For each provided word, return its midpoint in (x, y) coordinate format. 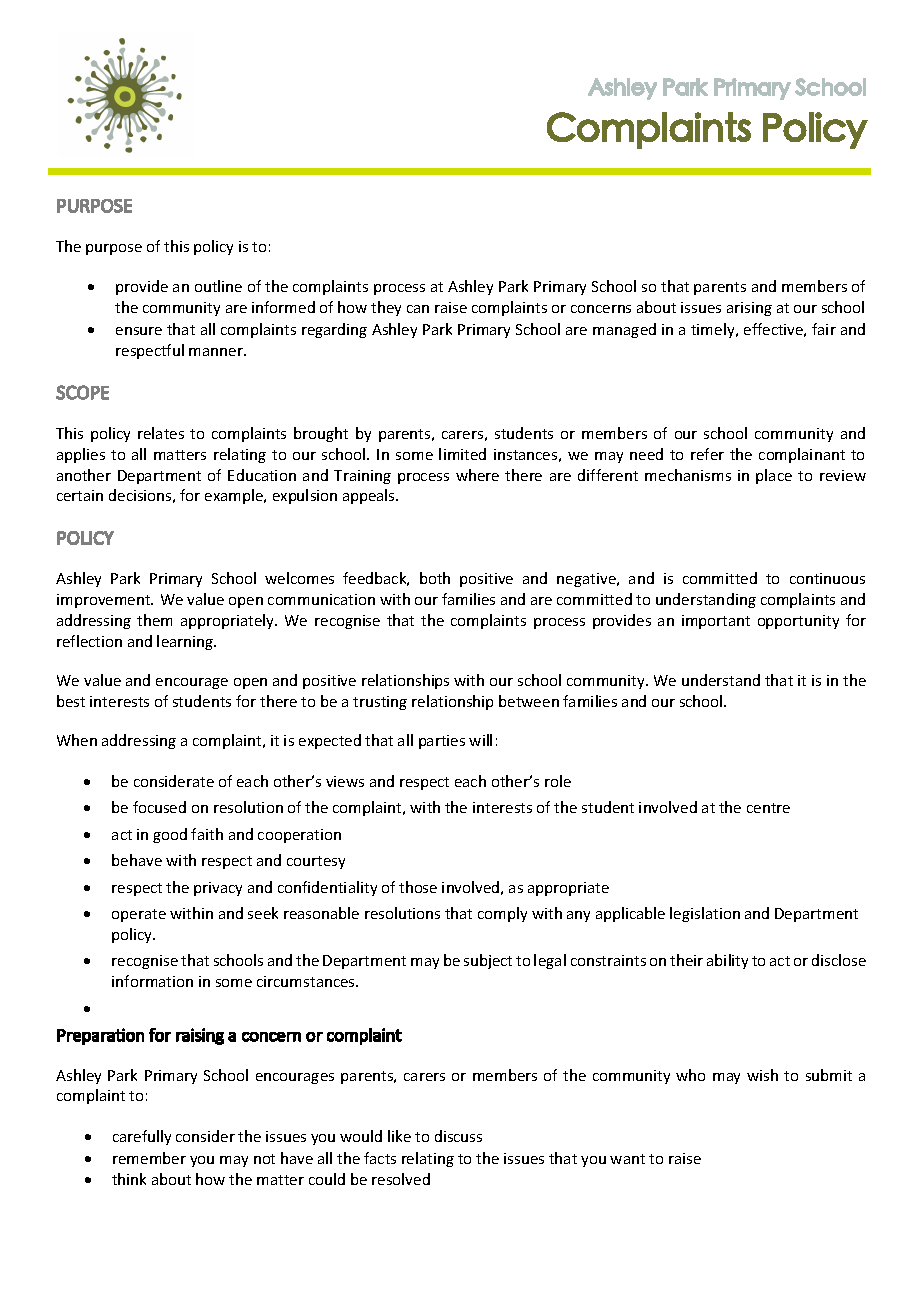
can (418, 309)
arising (749, 309)
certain (80, 495)
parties (442, 742)
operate (139, 915)
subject (488, 961)
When (77, 740)
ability (727, 961)
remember (149, 1158)
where (477, 475)
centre (768, 808)
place (774, 476)
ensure (139, 331)
